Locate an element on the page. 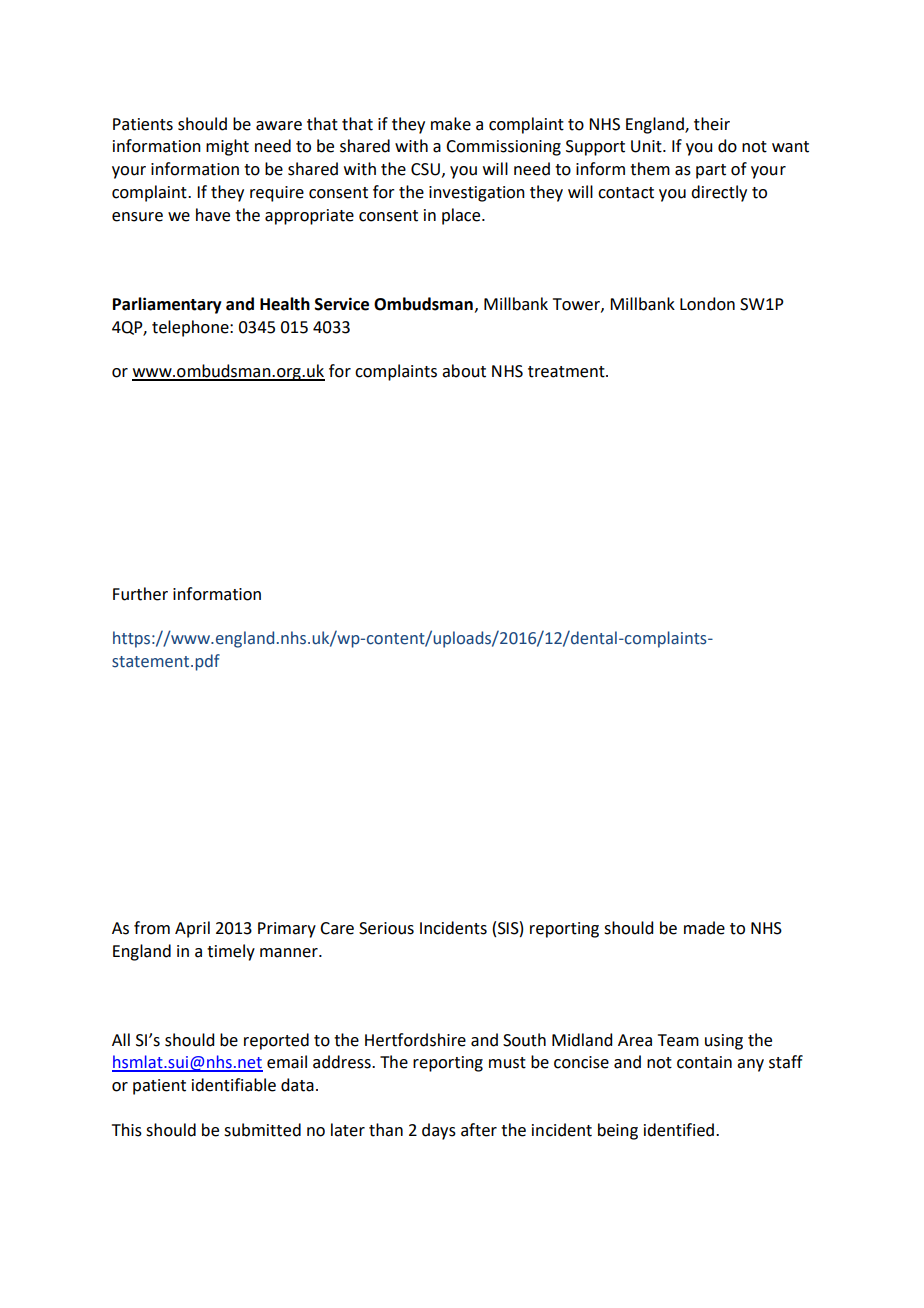 The width and height of the document is (924, 1308). identifiable is located at coordinates (234, 1085).
